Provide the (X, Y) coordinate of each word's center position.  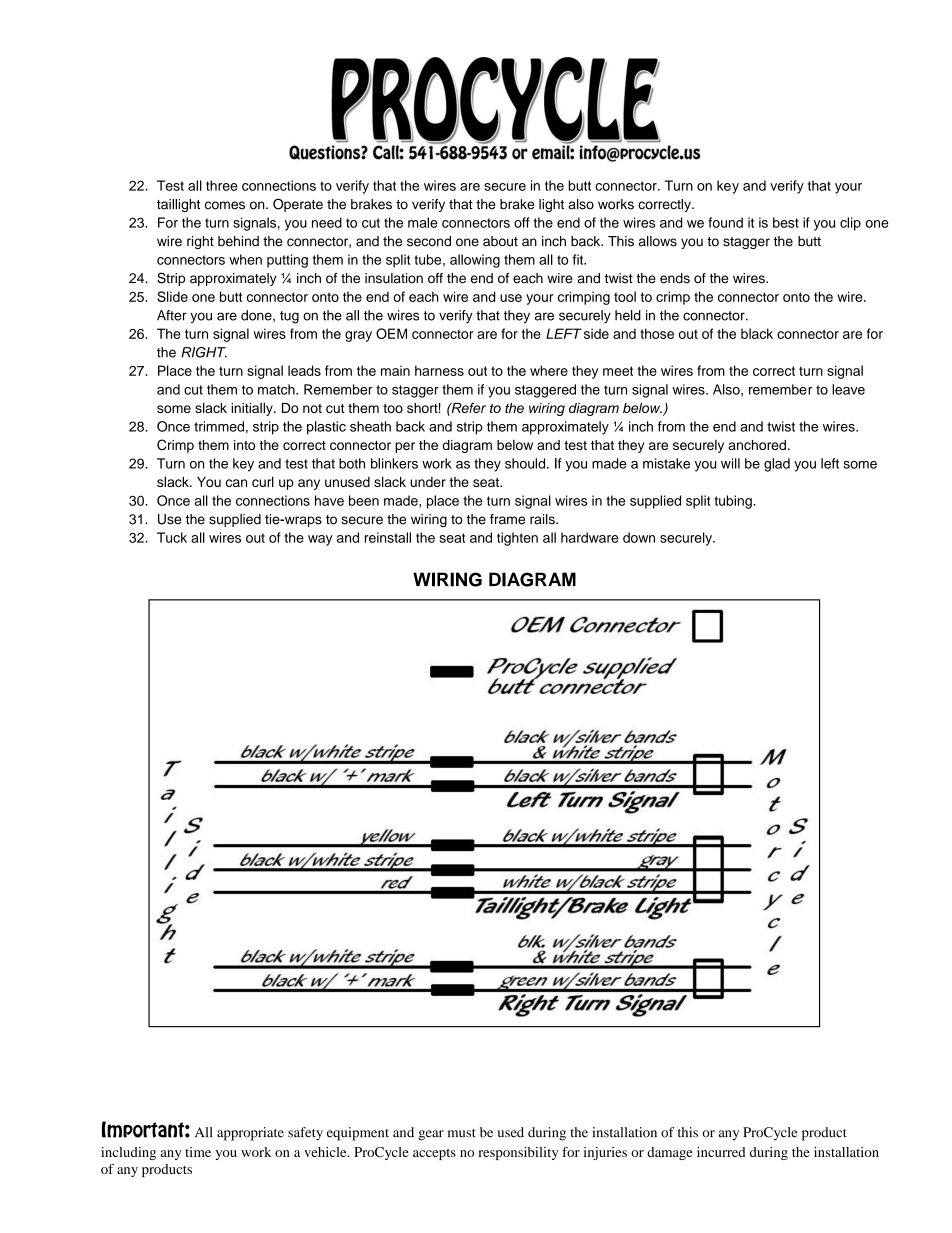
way (320, 540)
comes (225, 205)
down (639, 537)
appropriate (250, 1134)
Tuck (172, 537)
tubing (734, 502)
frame (507, 519)
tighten (517, 539)
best (786, 222)
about (500, 241)
